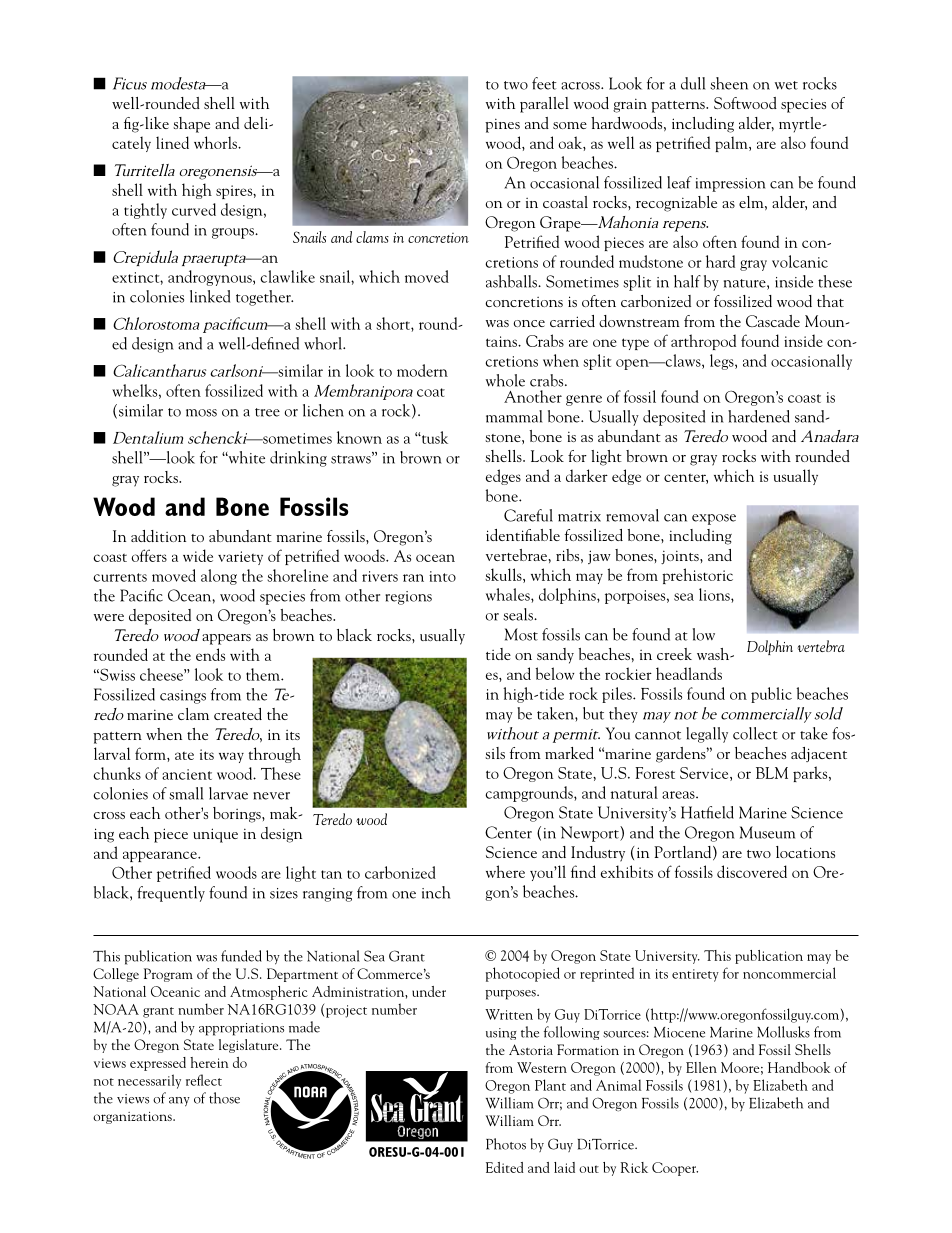 The image size is (952, 1233). I want to click on Cascade, so click(773, 321).
